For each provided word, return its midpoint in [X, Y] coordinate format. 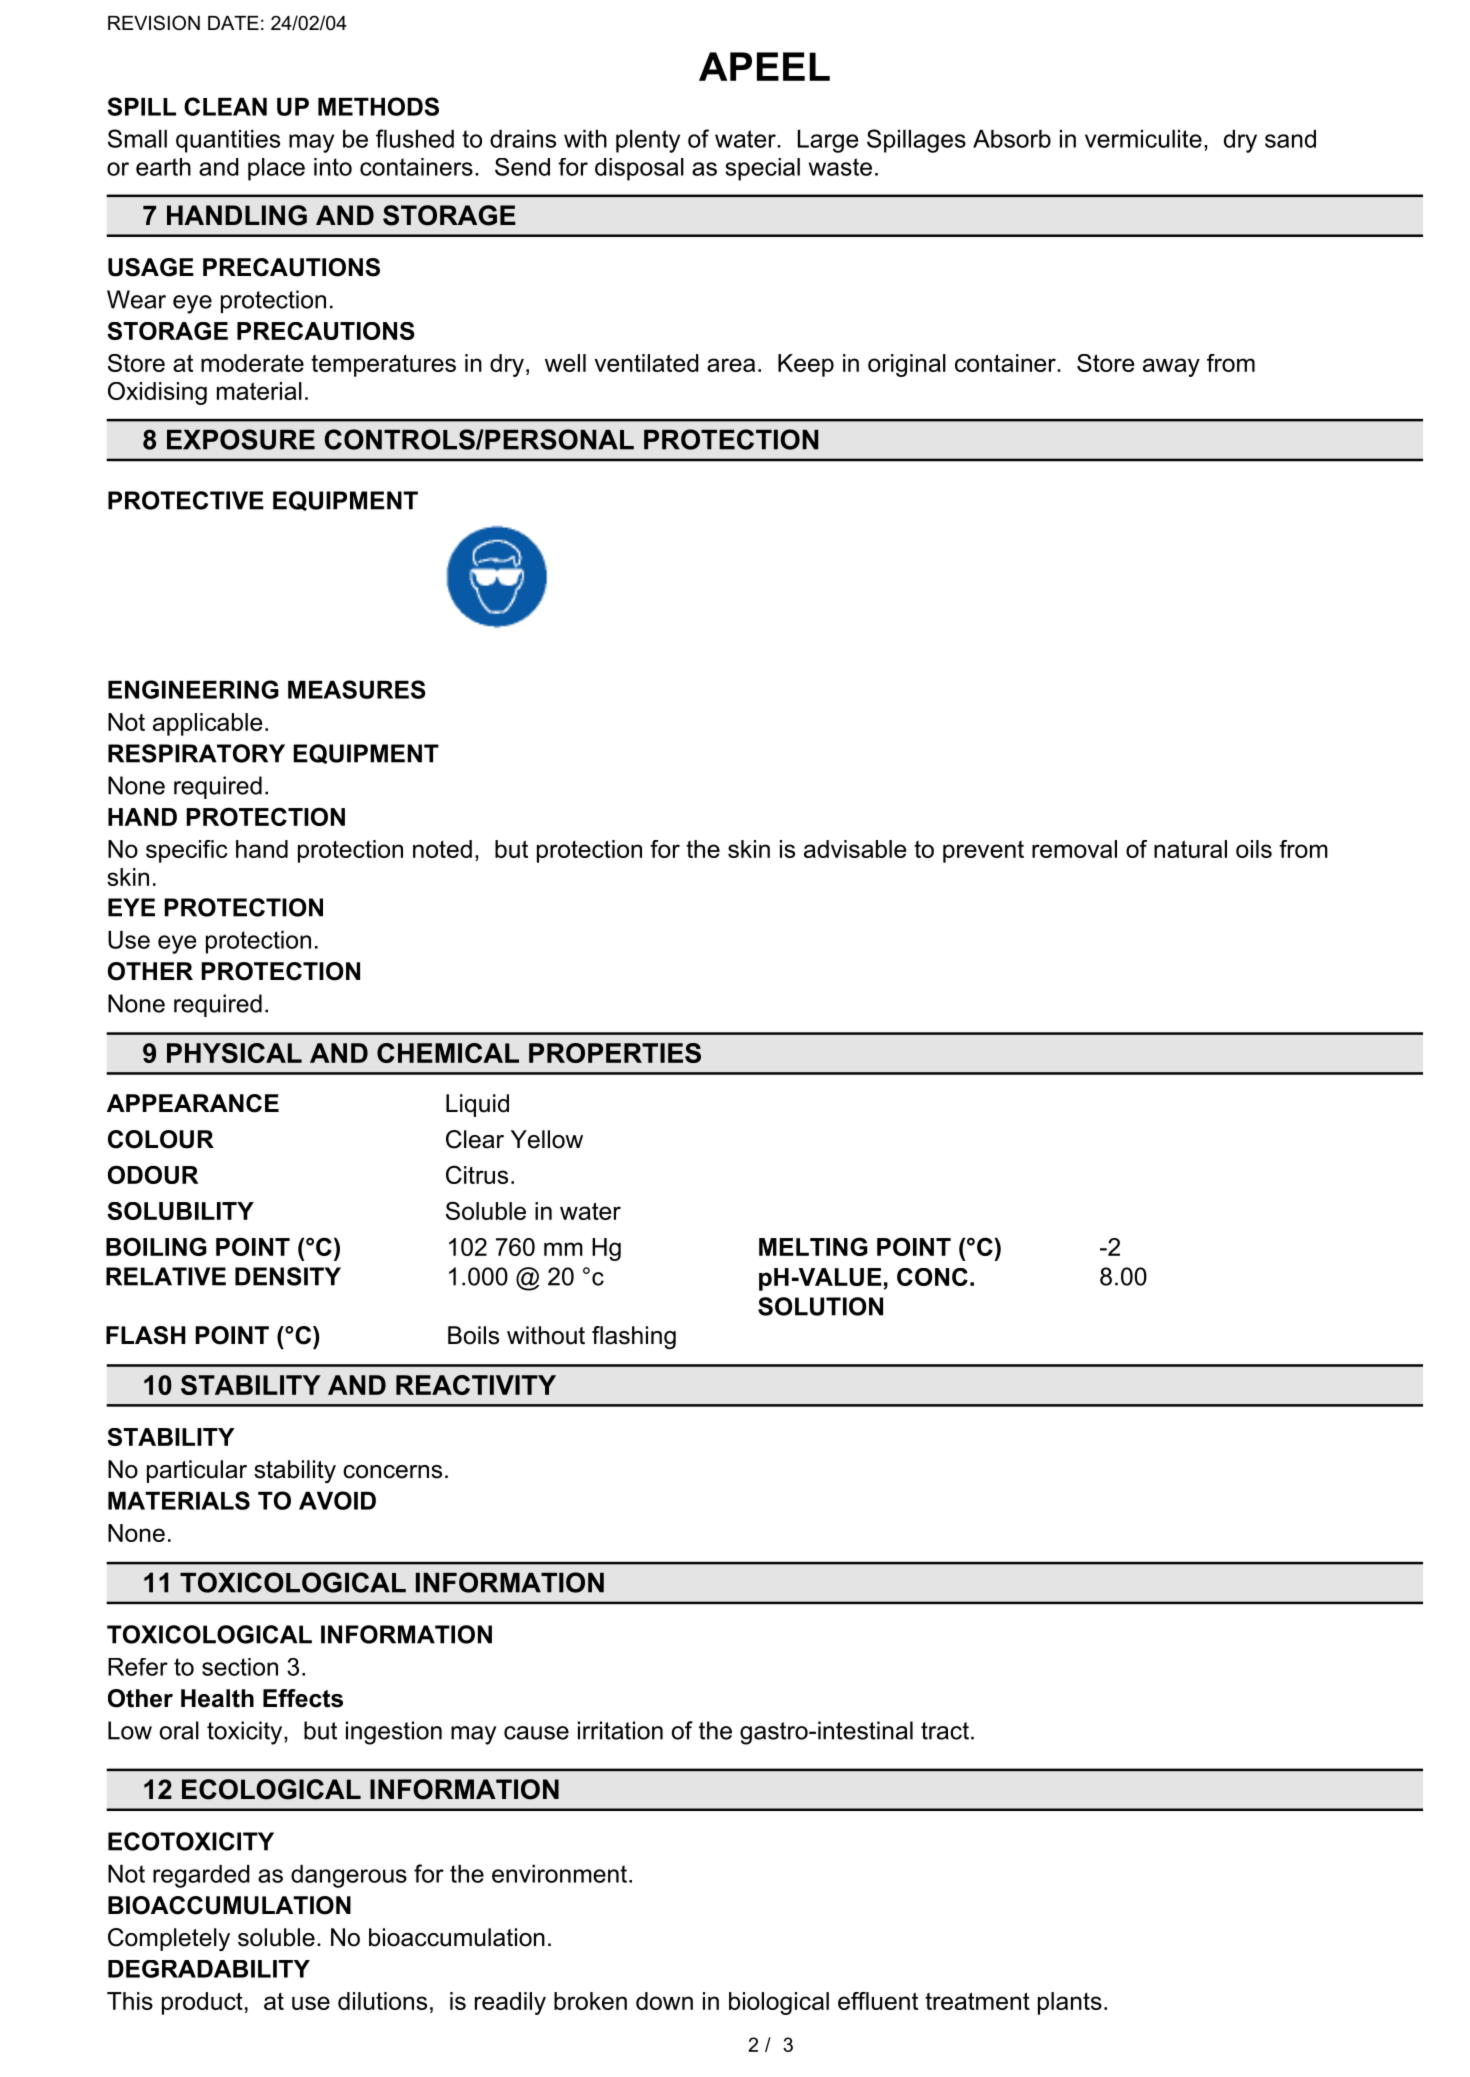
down [664, 2001]
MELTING [813, 1246]
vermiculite [1143, 139]
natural [1190, 849]
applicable [207, 724]
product [202, 2003]
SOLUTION [820, 1306]
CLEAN [225, 106]
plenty [648, 141]
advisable [855, 849]
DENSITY [288, 1276]
